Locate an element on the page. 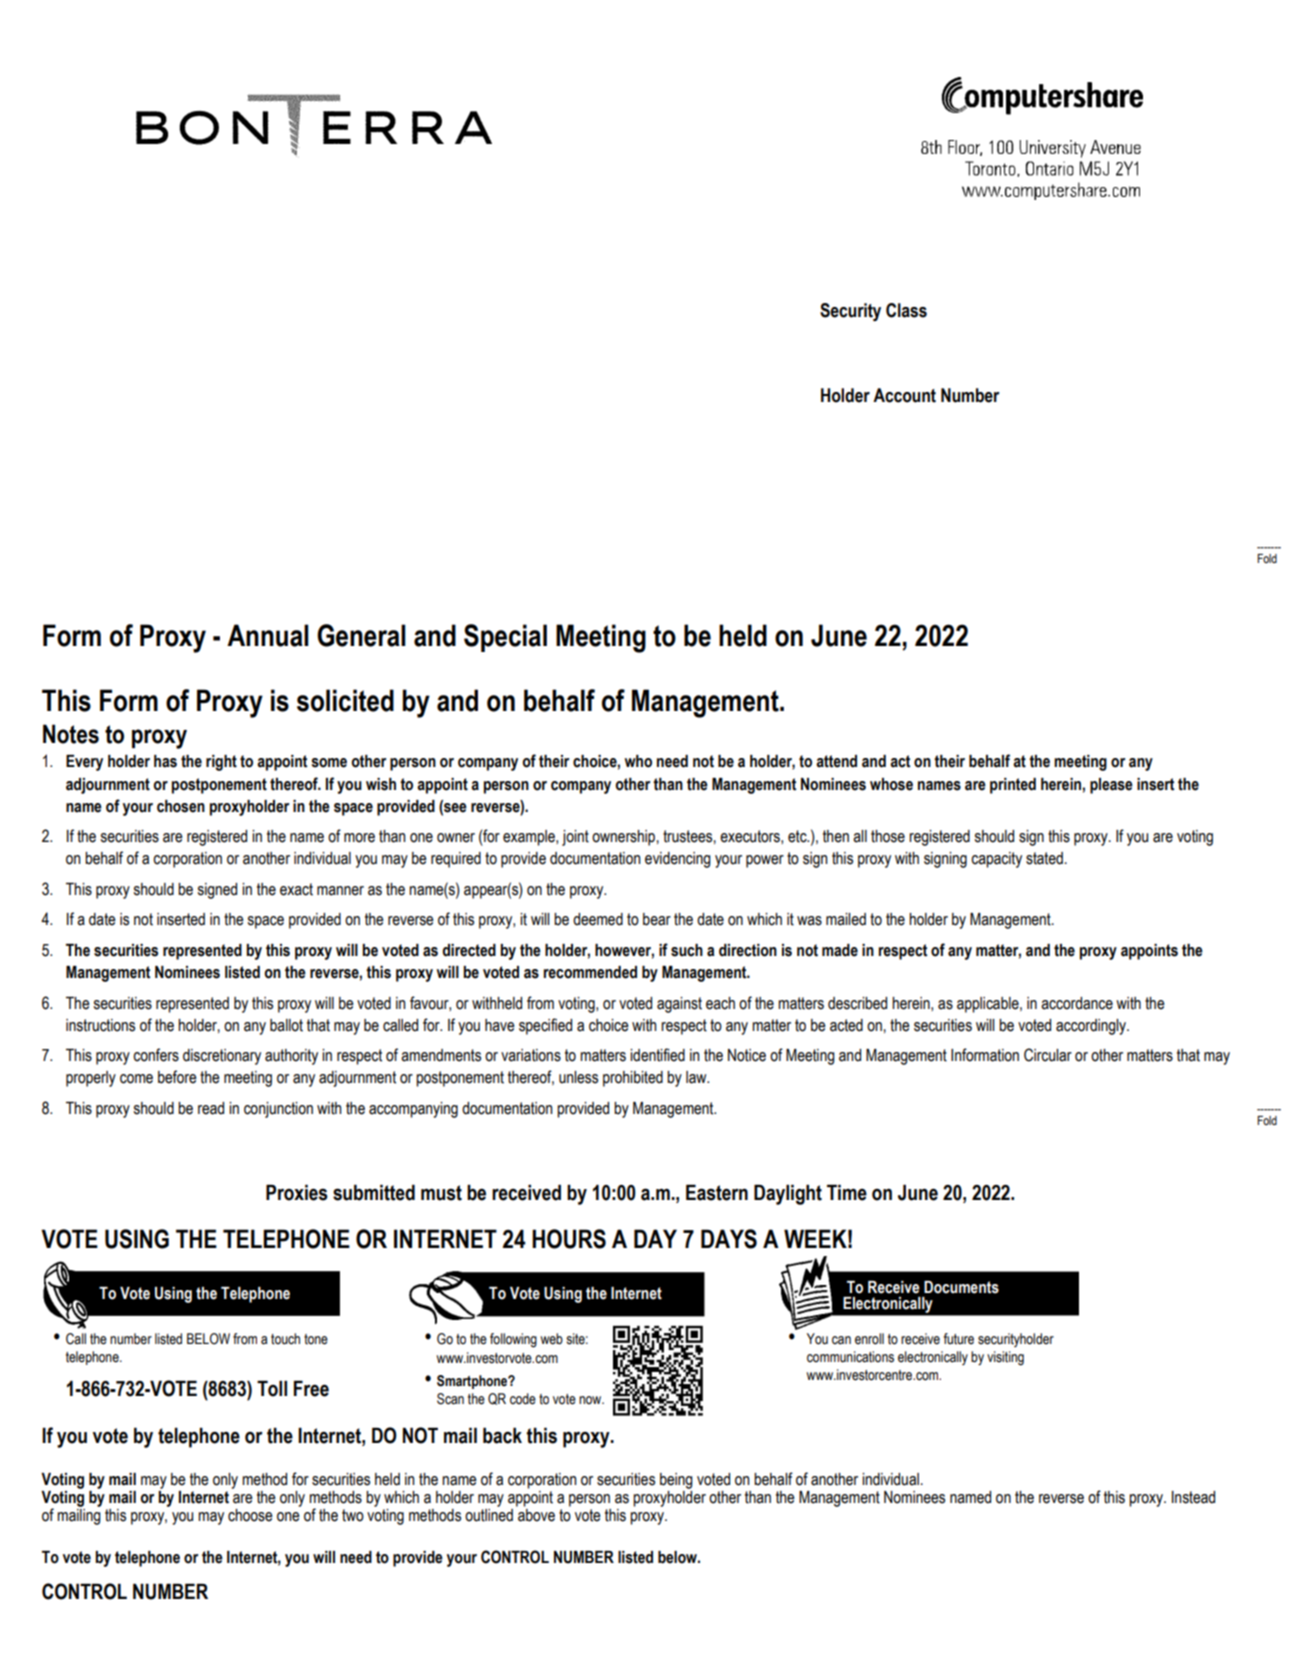  Class is located at coordinates (906, 310).
